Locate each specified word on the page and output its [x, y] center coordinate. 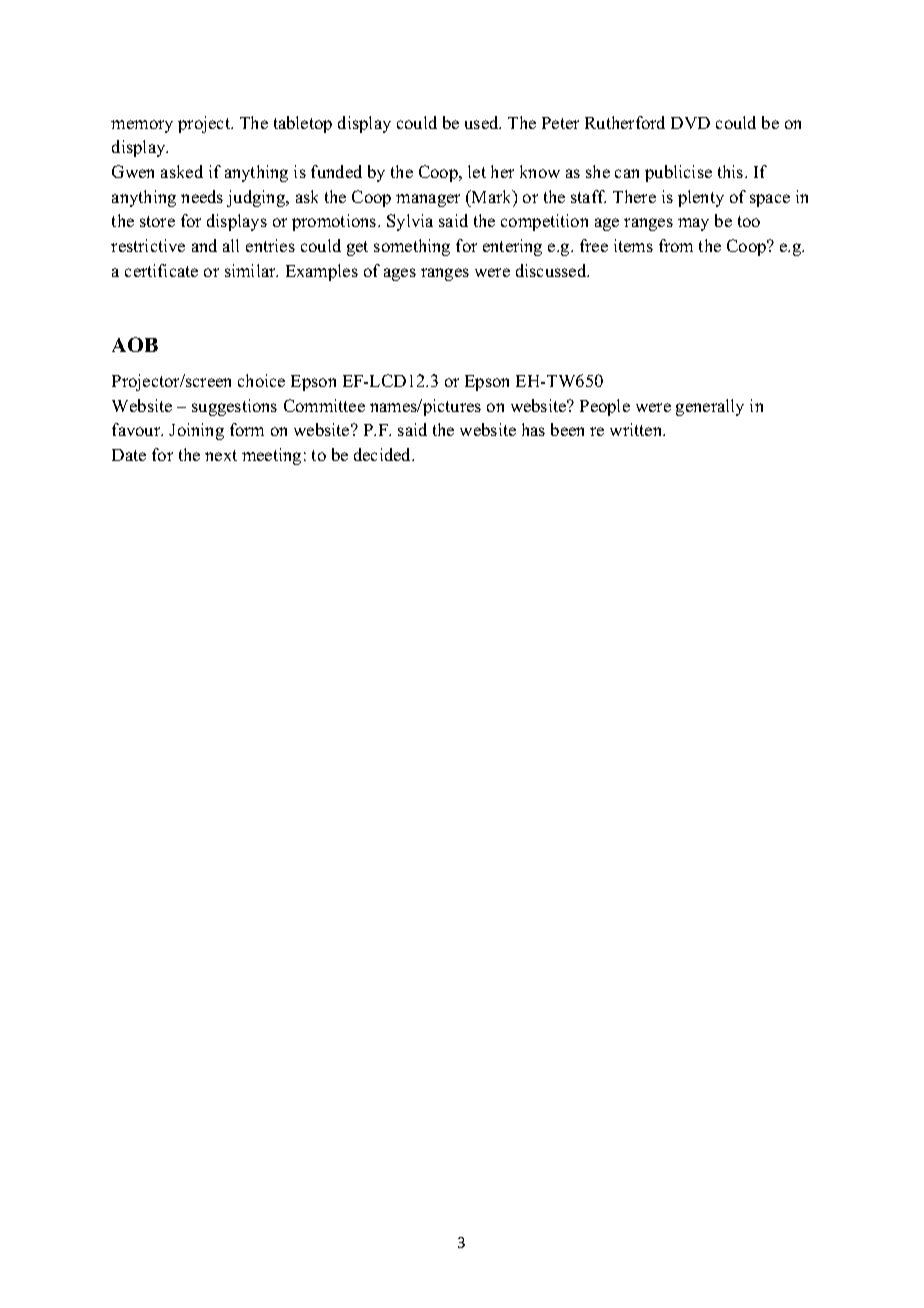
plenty [701, 198]
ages [400, 274]
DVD [690, 123]
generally [710, 407]
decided [384, 454]
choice [261, 380]
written [637, 429]
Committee [324, 405]
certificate [161, 270]
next [221, 455]
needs [202, 196]
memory [142, 126]
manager [428, 200]
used [483, 122]
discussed [552, 270]
